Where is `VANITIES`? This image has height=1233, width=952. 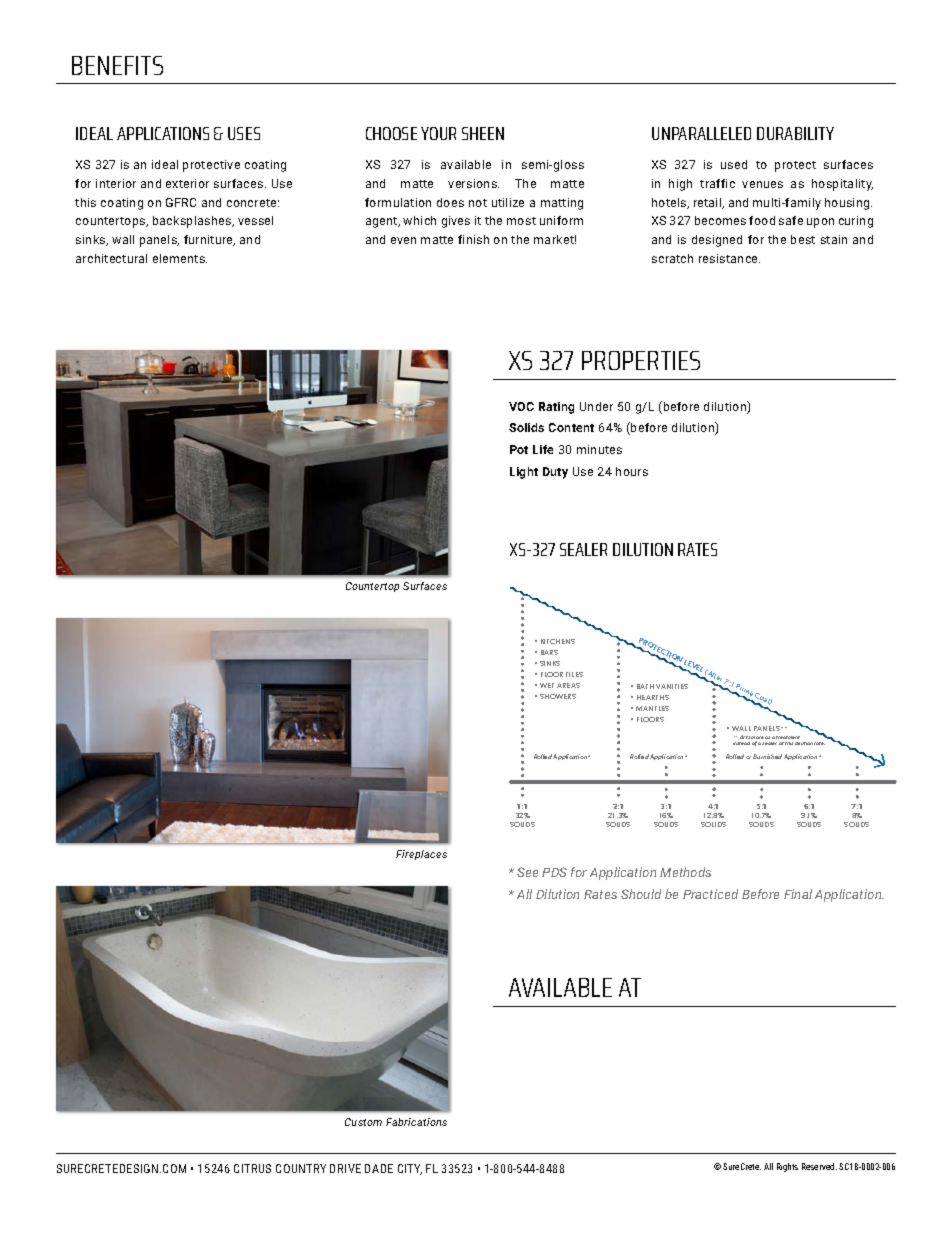
VANITIES is located at coordinates (672, 686).
